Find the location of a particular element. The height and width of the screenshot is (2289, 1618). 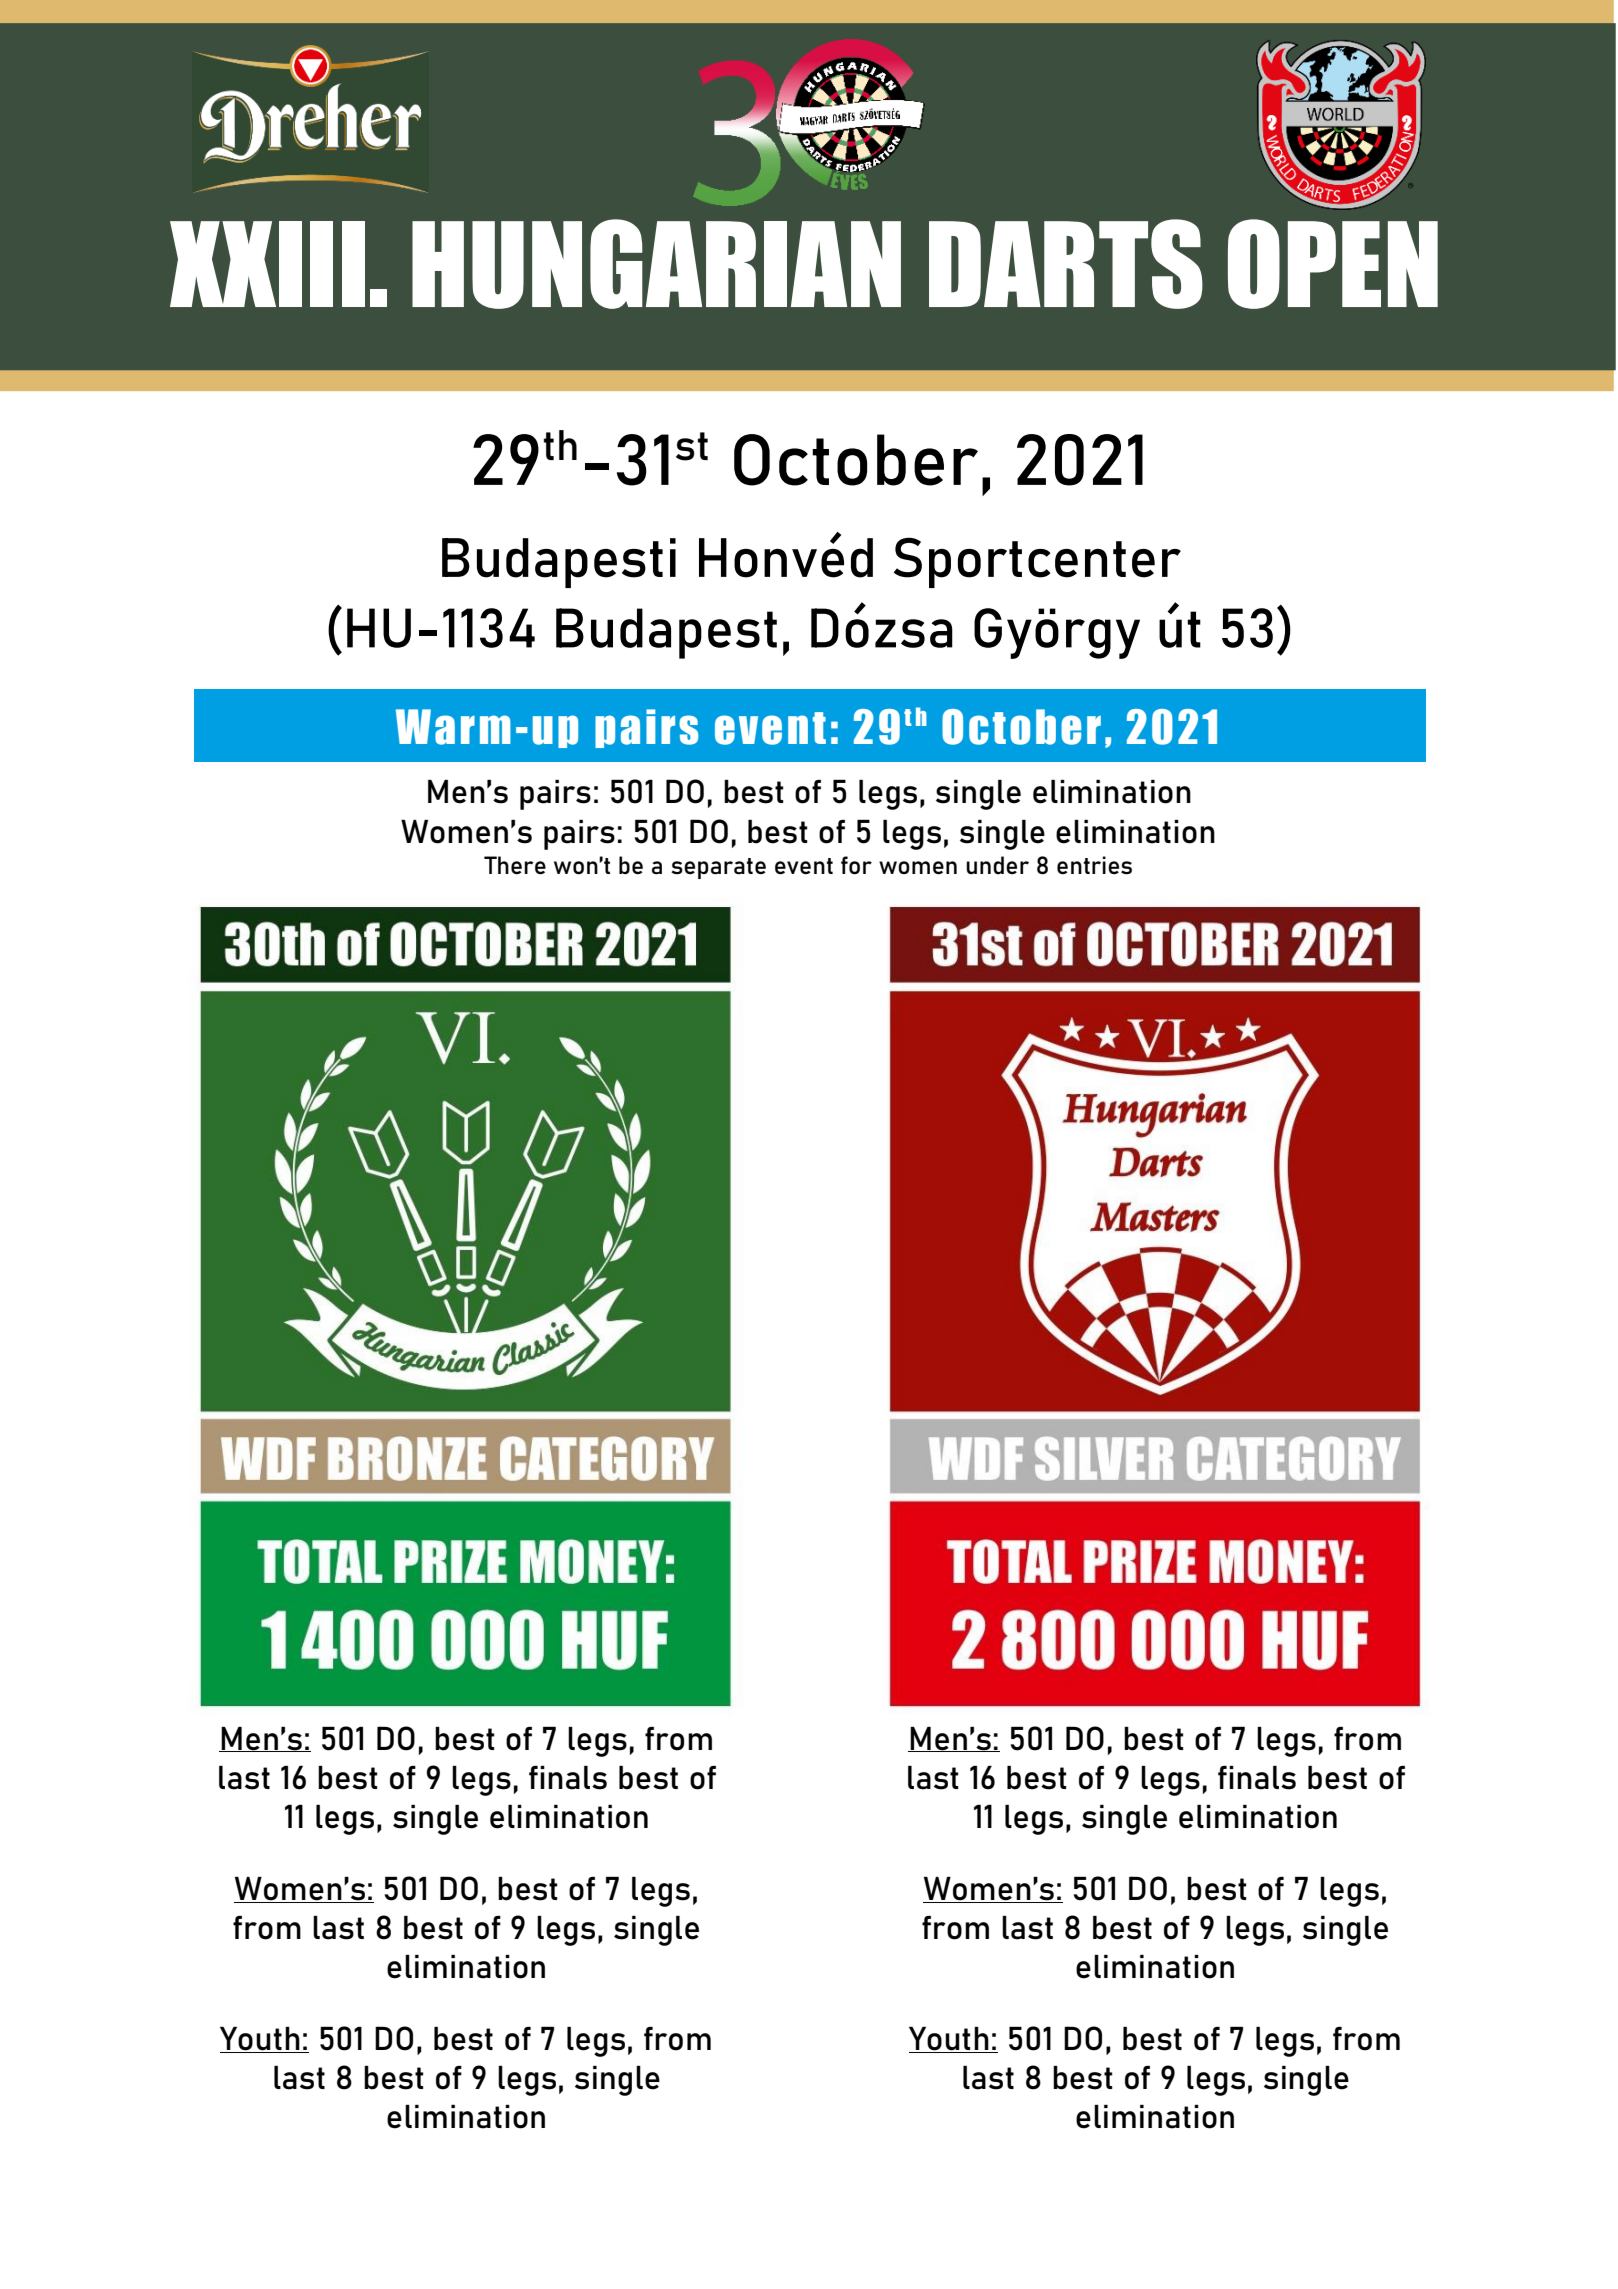

There is located at coordinates (515, 865).
